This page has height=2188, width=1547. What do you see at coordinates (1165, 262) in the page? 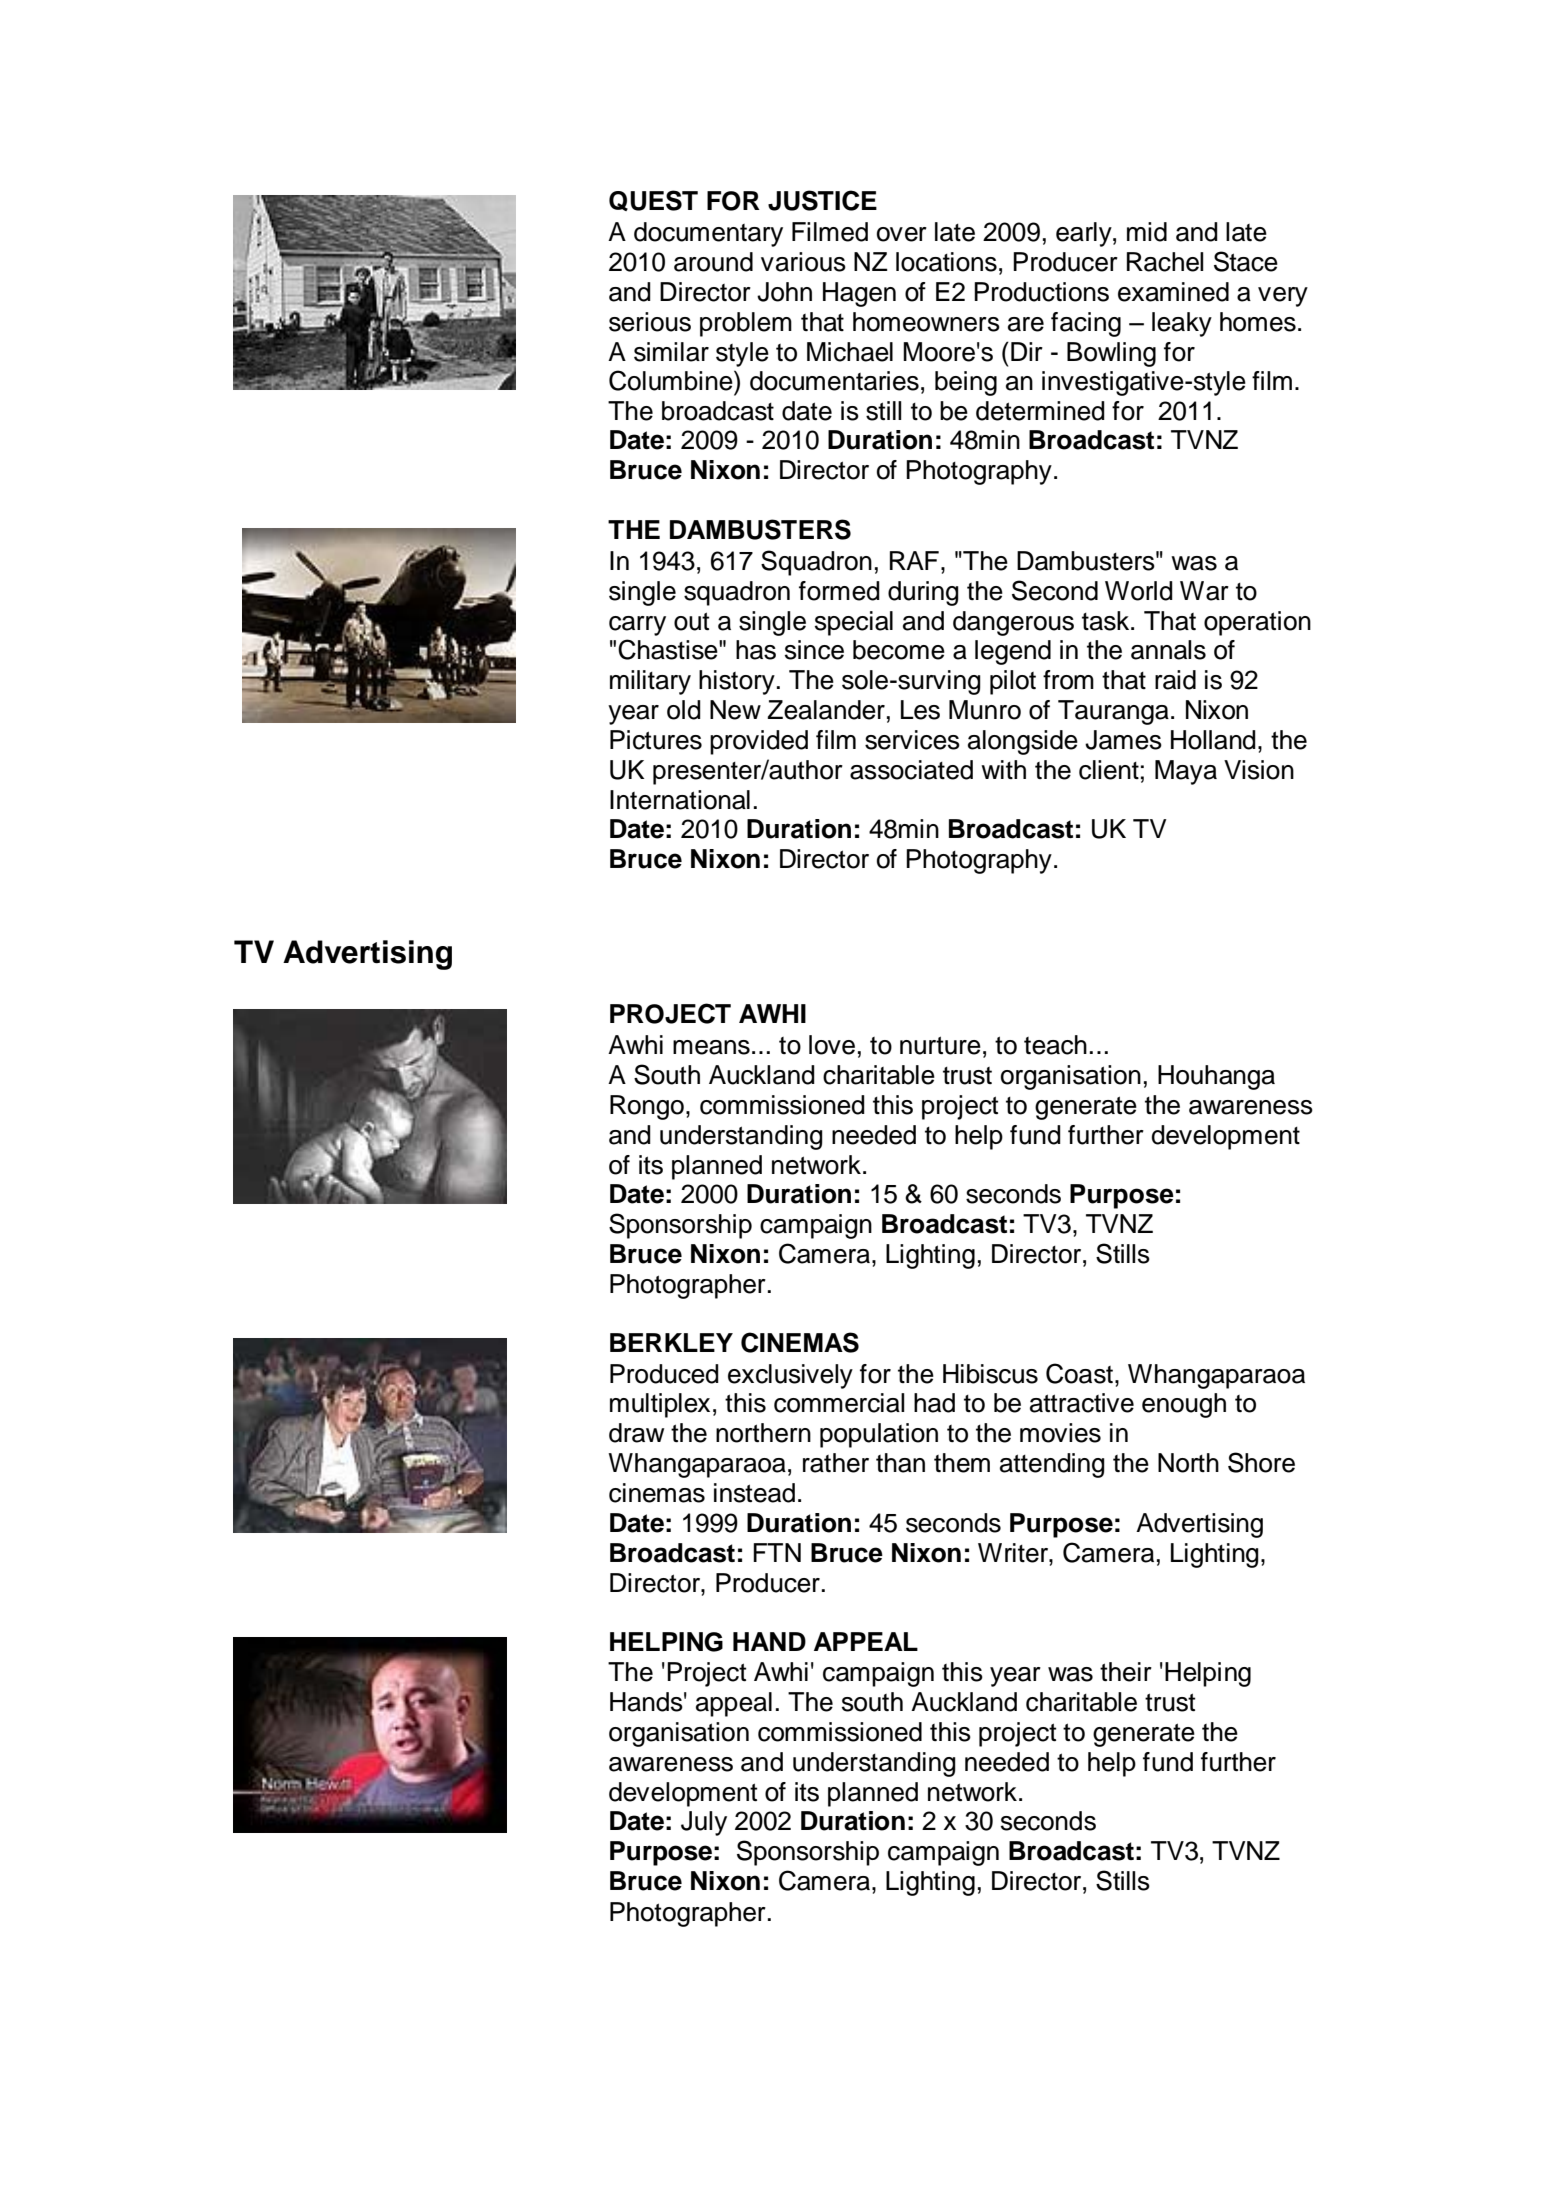
I see `Rachel` at bounding box center [1165, 262].
